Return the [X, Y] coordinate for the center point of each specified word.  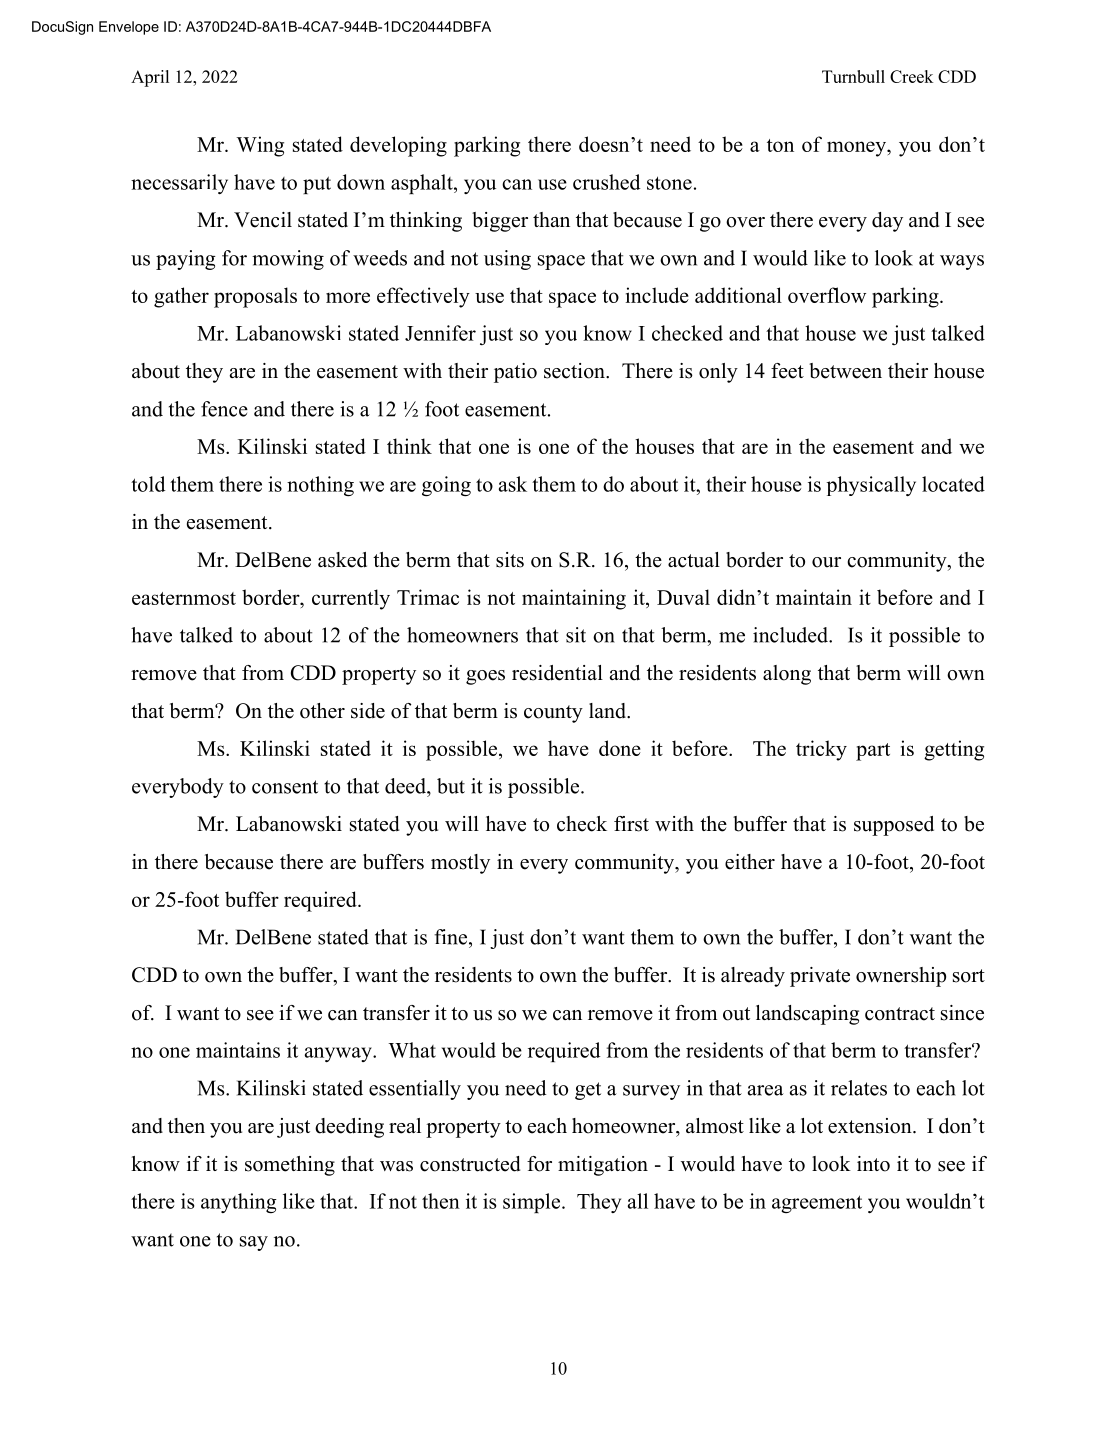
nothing [320, 486]
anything [239, 1203]
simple [533, 1203]
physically [871, 486]
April [150, 78]
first [631, 824]
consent [285, 787]
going [446, 486]
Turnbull [853, 76]
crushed [607, 182]
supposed [894, 826]
